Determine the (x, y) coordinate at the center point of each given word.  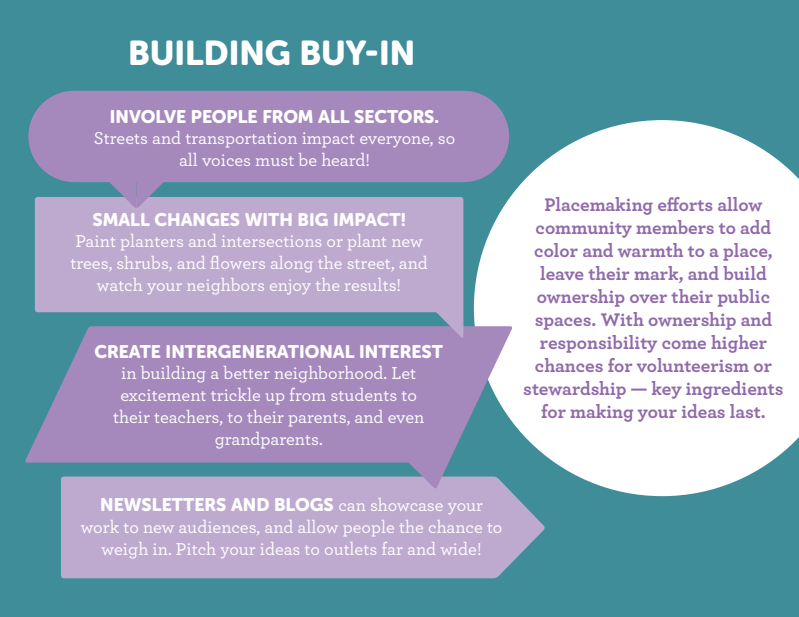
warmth (650, 250)
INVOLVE (148, 116)
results (370, 284)
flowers (238, 262)
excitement (163, 395)
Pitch (196, 548)
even (406, 419)
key (667, 390)
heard (343, 159)
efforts (685, 204)
